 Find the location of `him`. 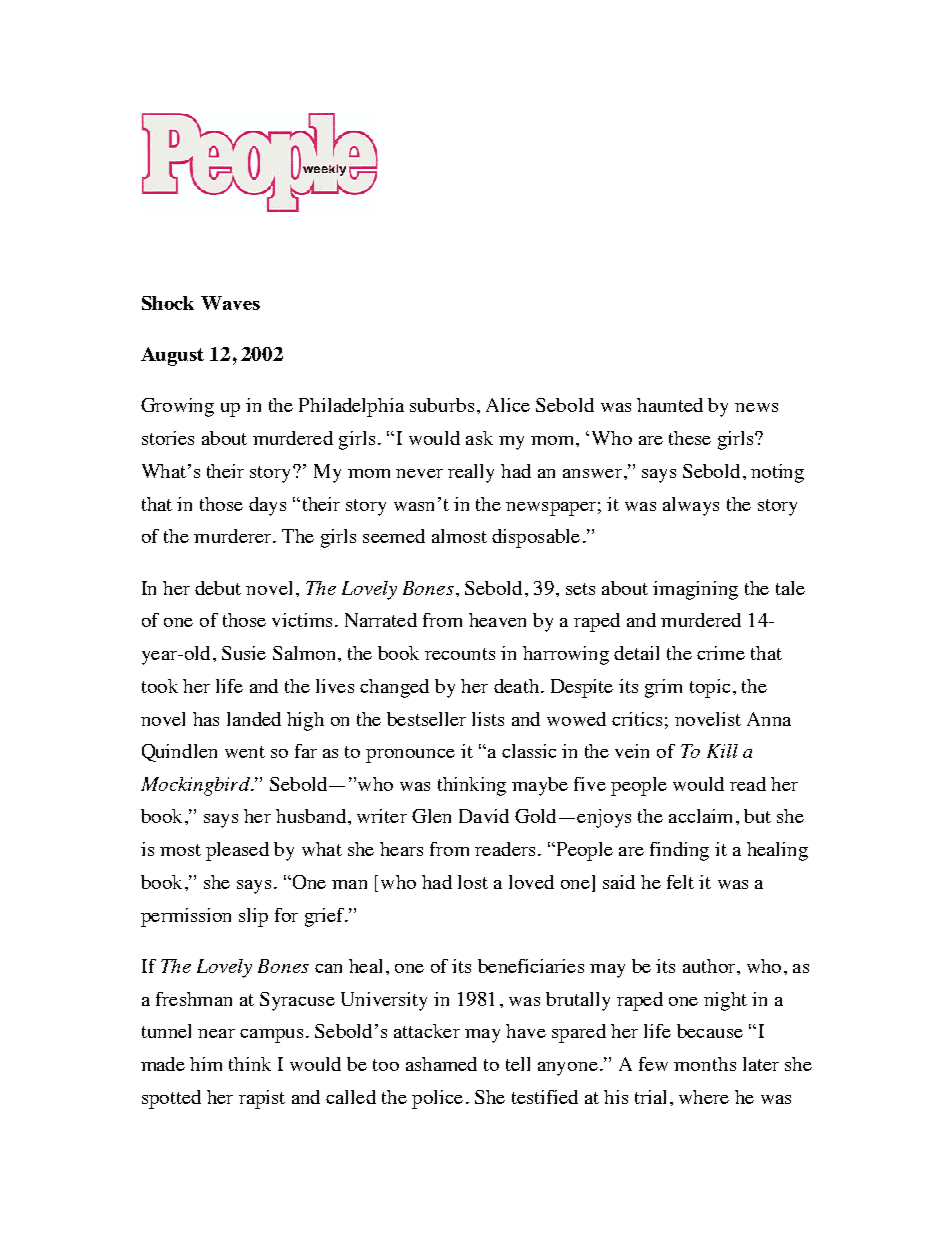

him is located at coordinates (206, 1064).
